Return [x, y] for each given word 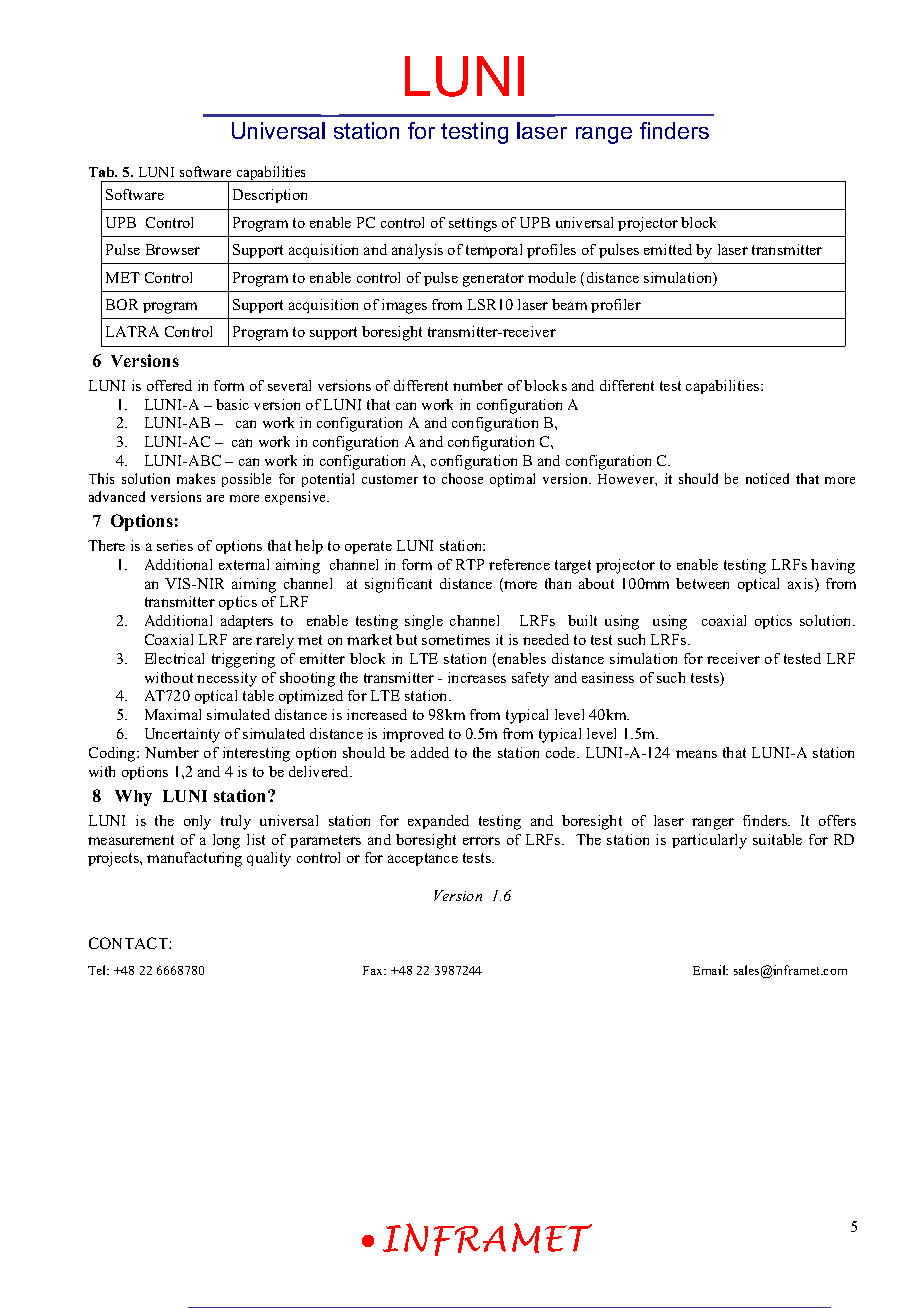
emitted [668, 249]
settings [473, 224]
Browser [173, 249]
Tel [98, 970]
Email [710, 970]
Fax [374, 970]
